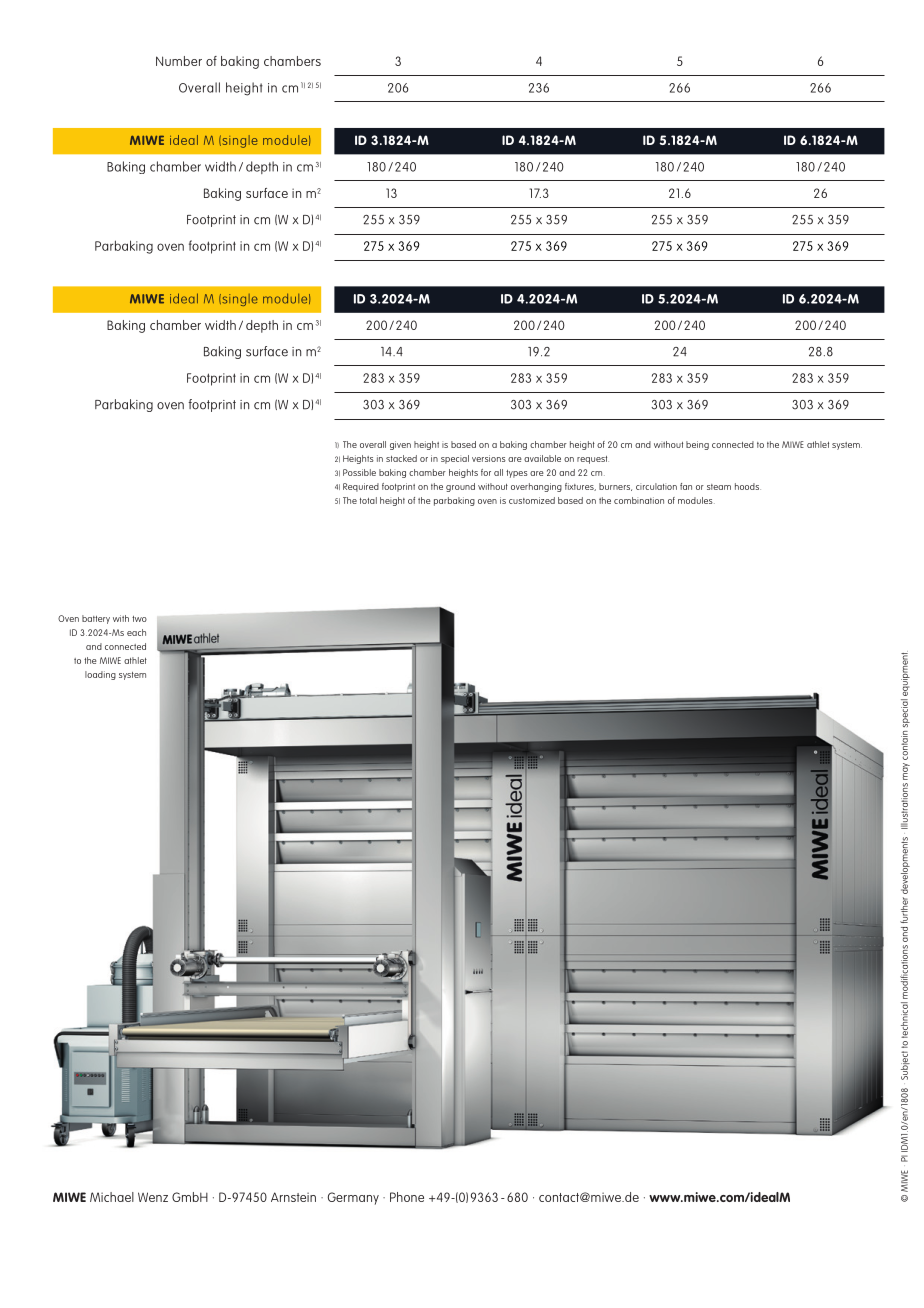 This document has height=1308, width=924. Describe the element at coordinates (407, 1197) in the document. I see `Phone` at that location.
